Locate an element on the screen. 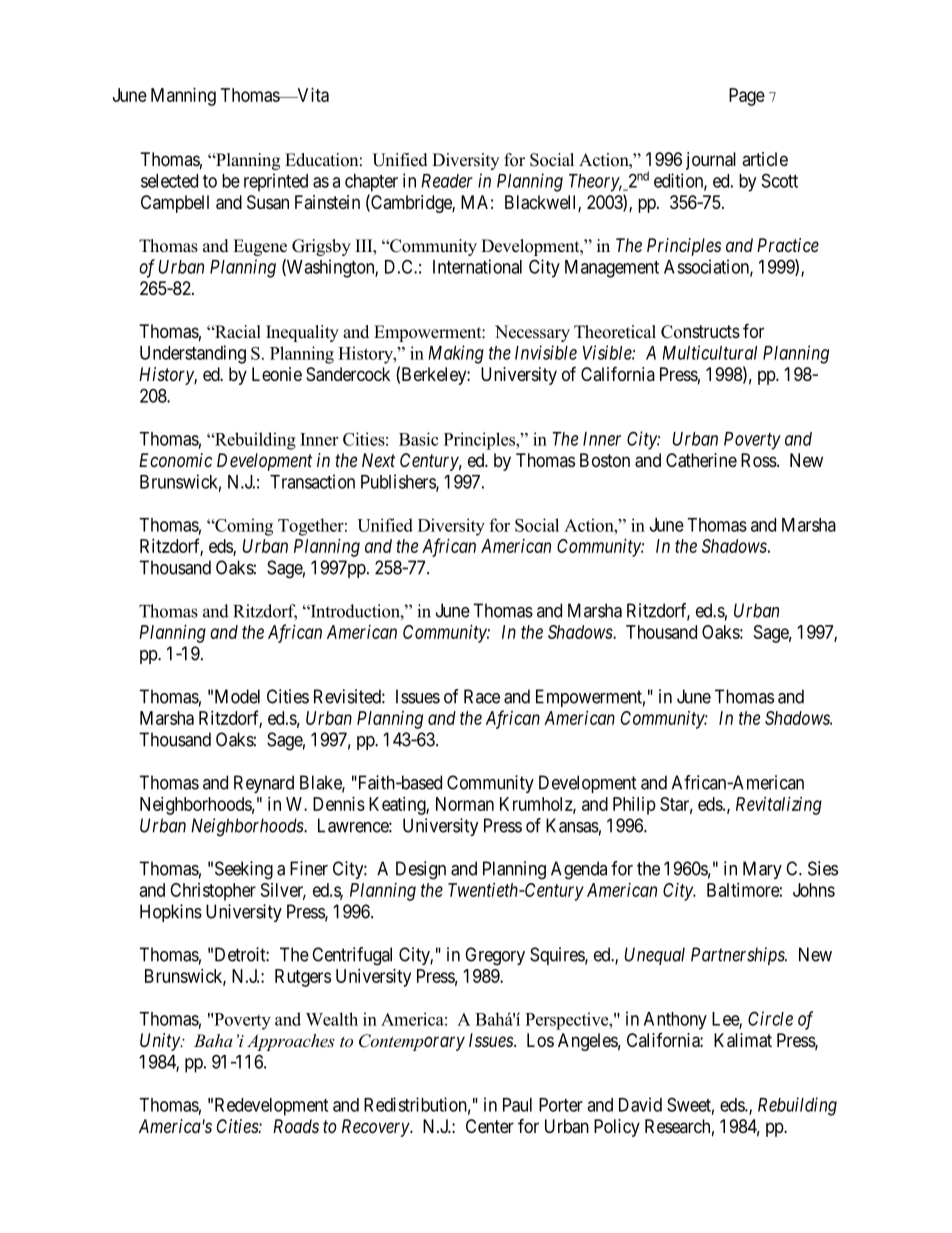  reprinted is located at coordinates (276, 182).
